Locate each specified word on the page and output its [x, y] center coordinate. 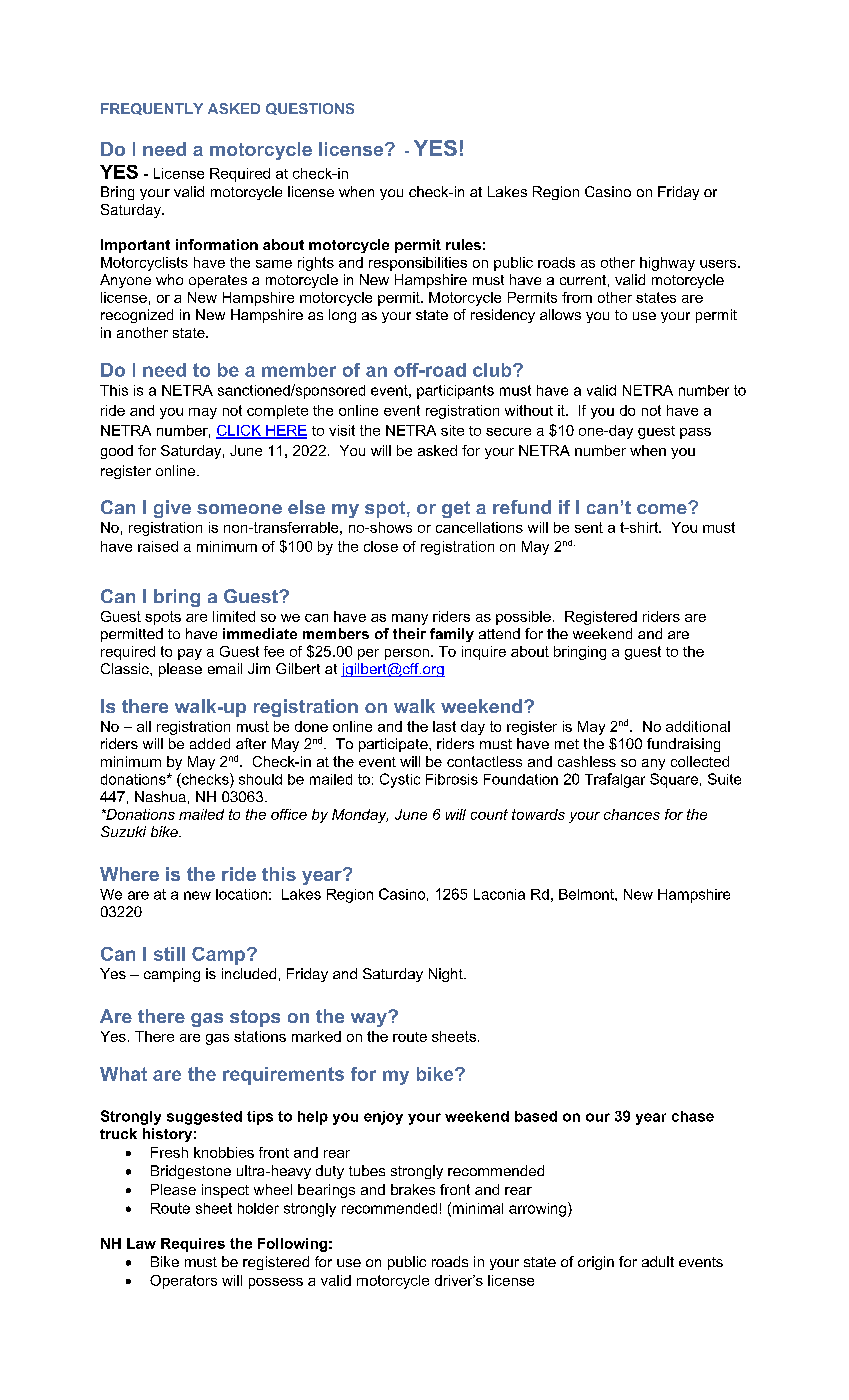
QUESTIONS [310, 109]
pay [190, 654]
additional [698, 726]
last [444, 726]
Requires [193, 1245]
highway [667, 264]
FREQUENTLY [152, 109]
